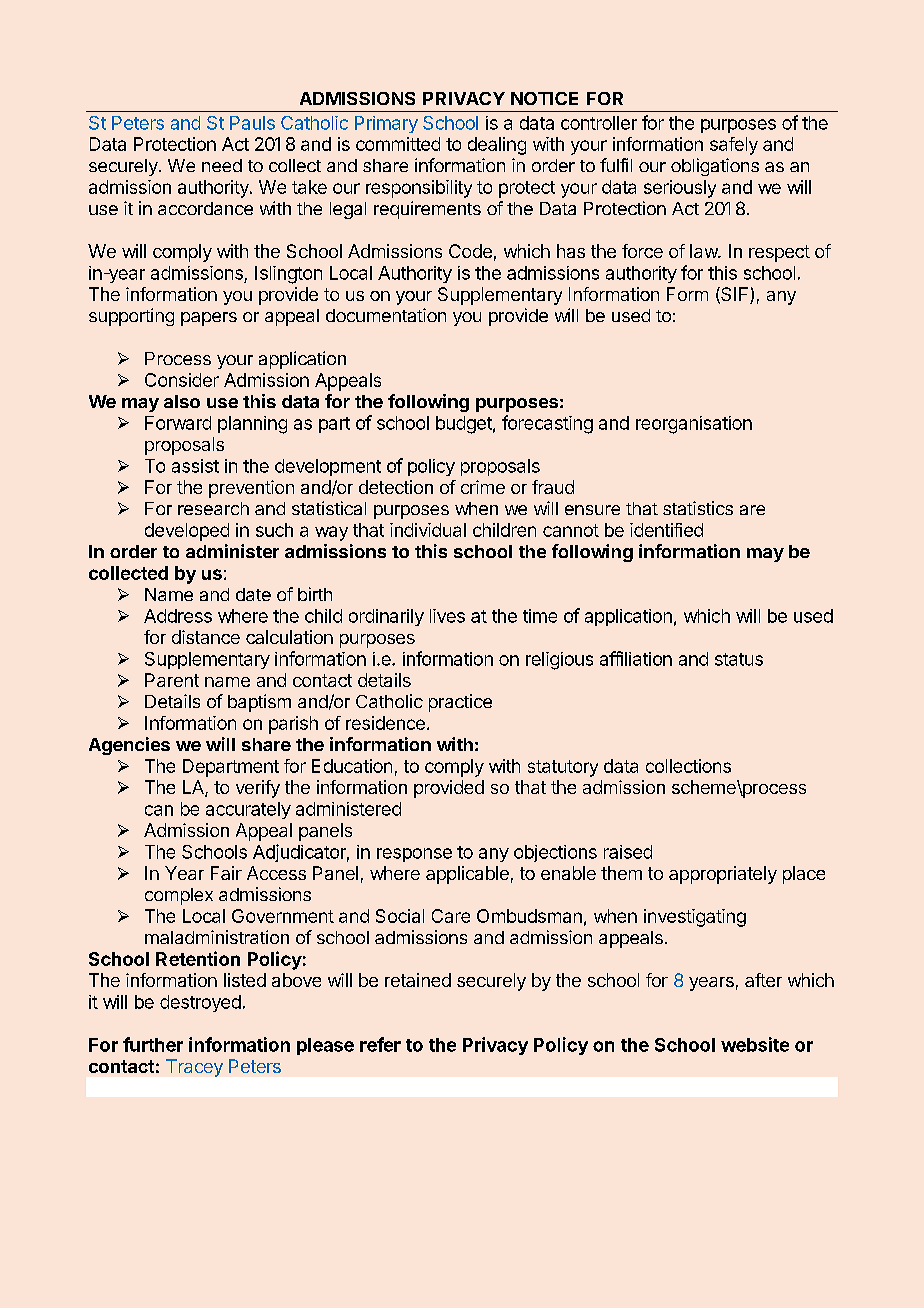 This image has height=1308, width=924. What do you see at coordinates (194, 1068) in the image?
I see `Tracey` at bounding box center [194, 1068].
